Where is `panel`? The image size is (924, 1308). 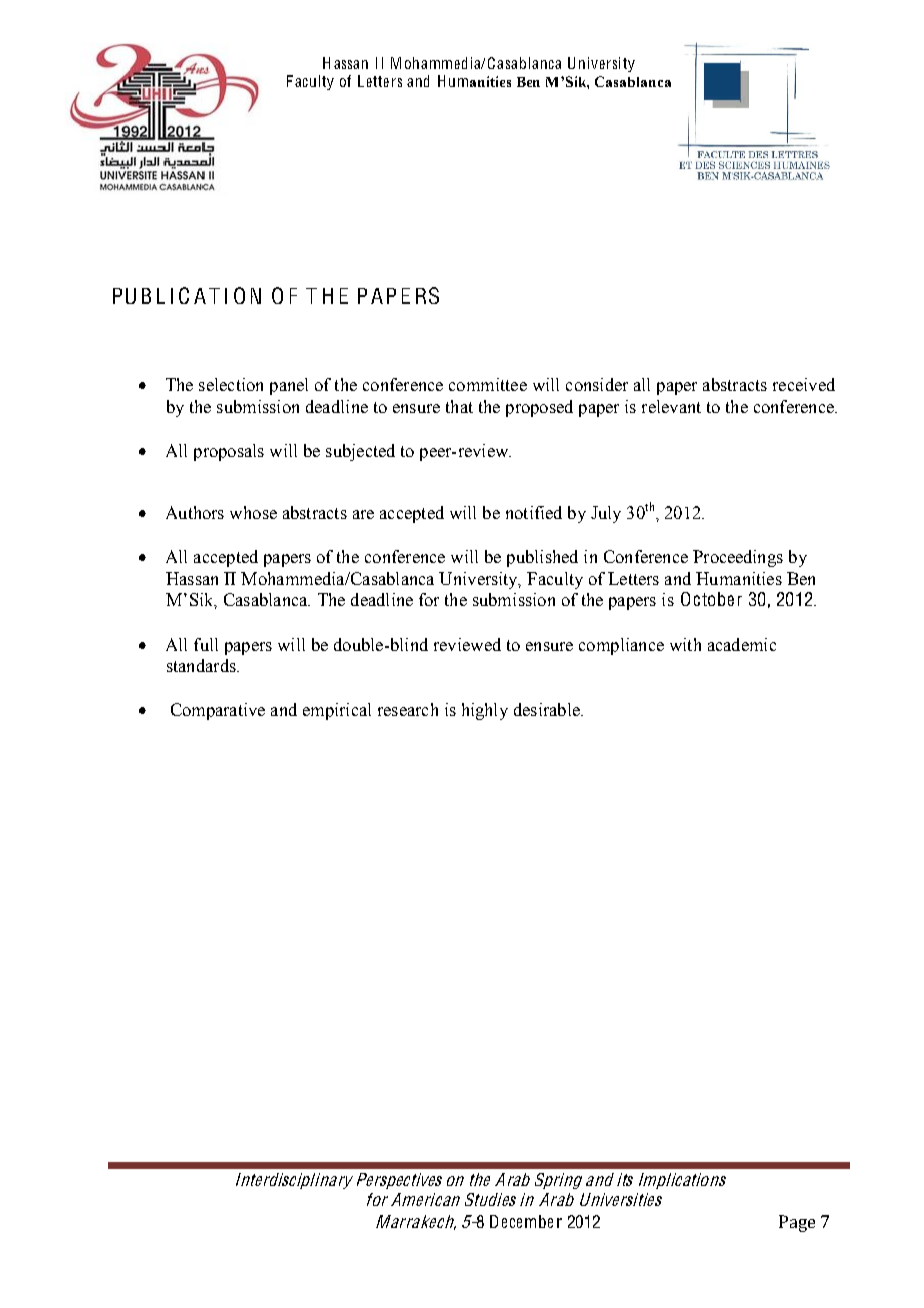
panel is located at coordinates (289, 386).
